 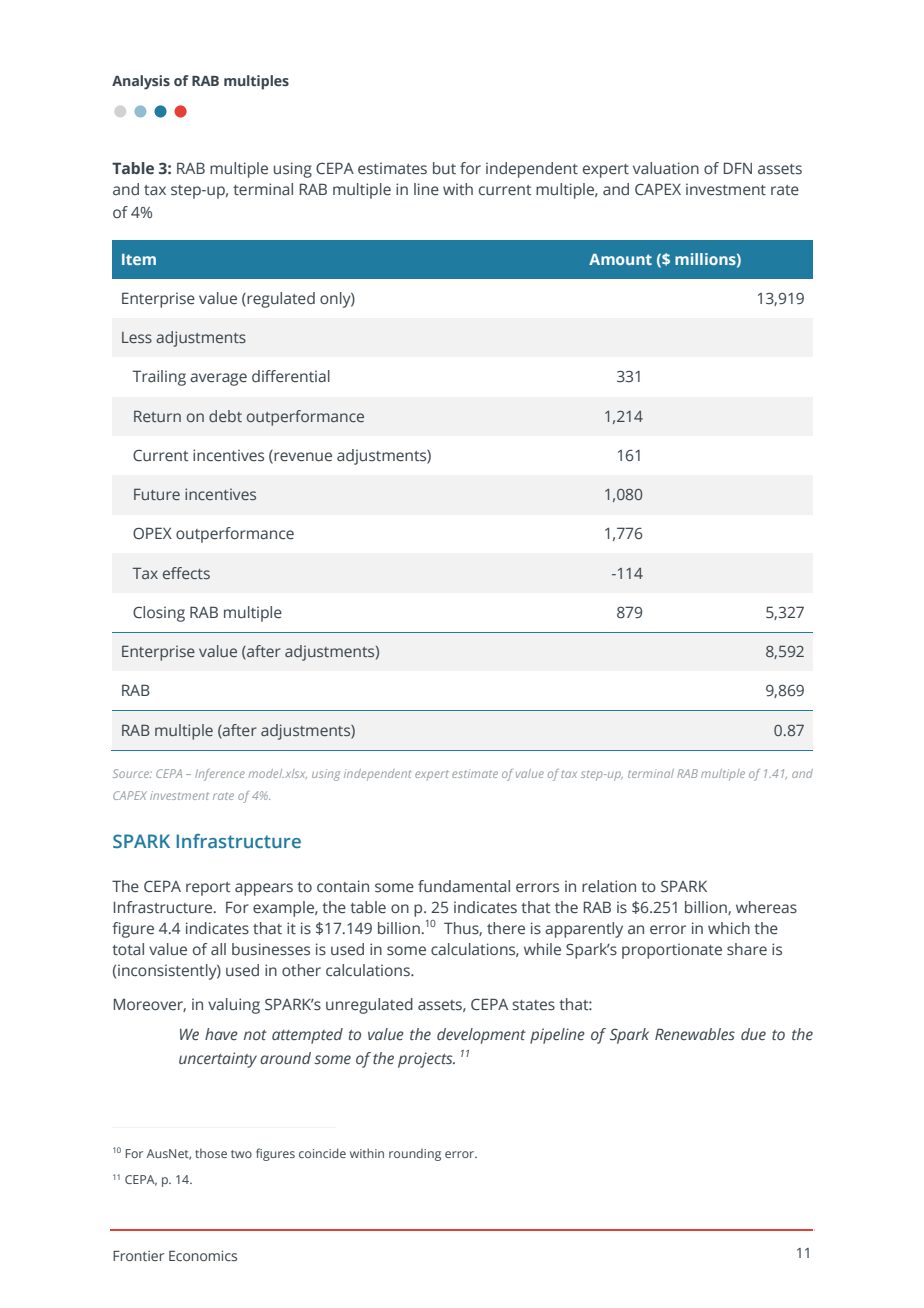 I want to click on relation, so click(x=609, y=886).
